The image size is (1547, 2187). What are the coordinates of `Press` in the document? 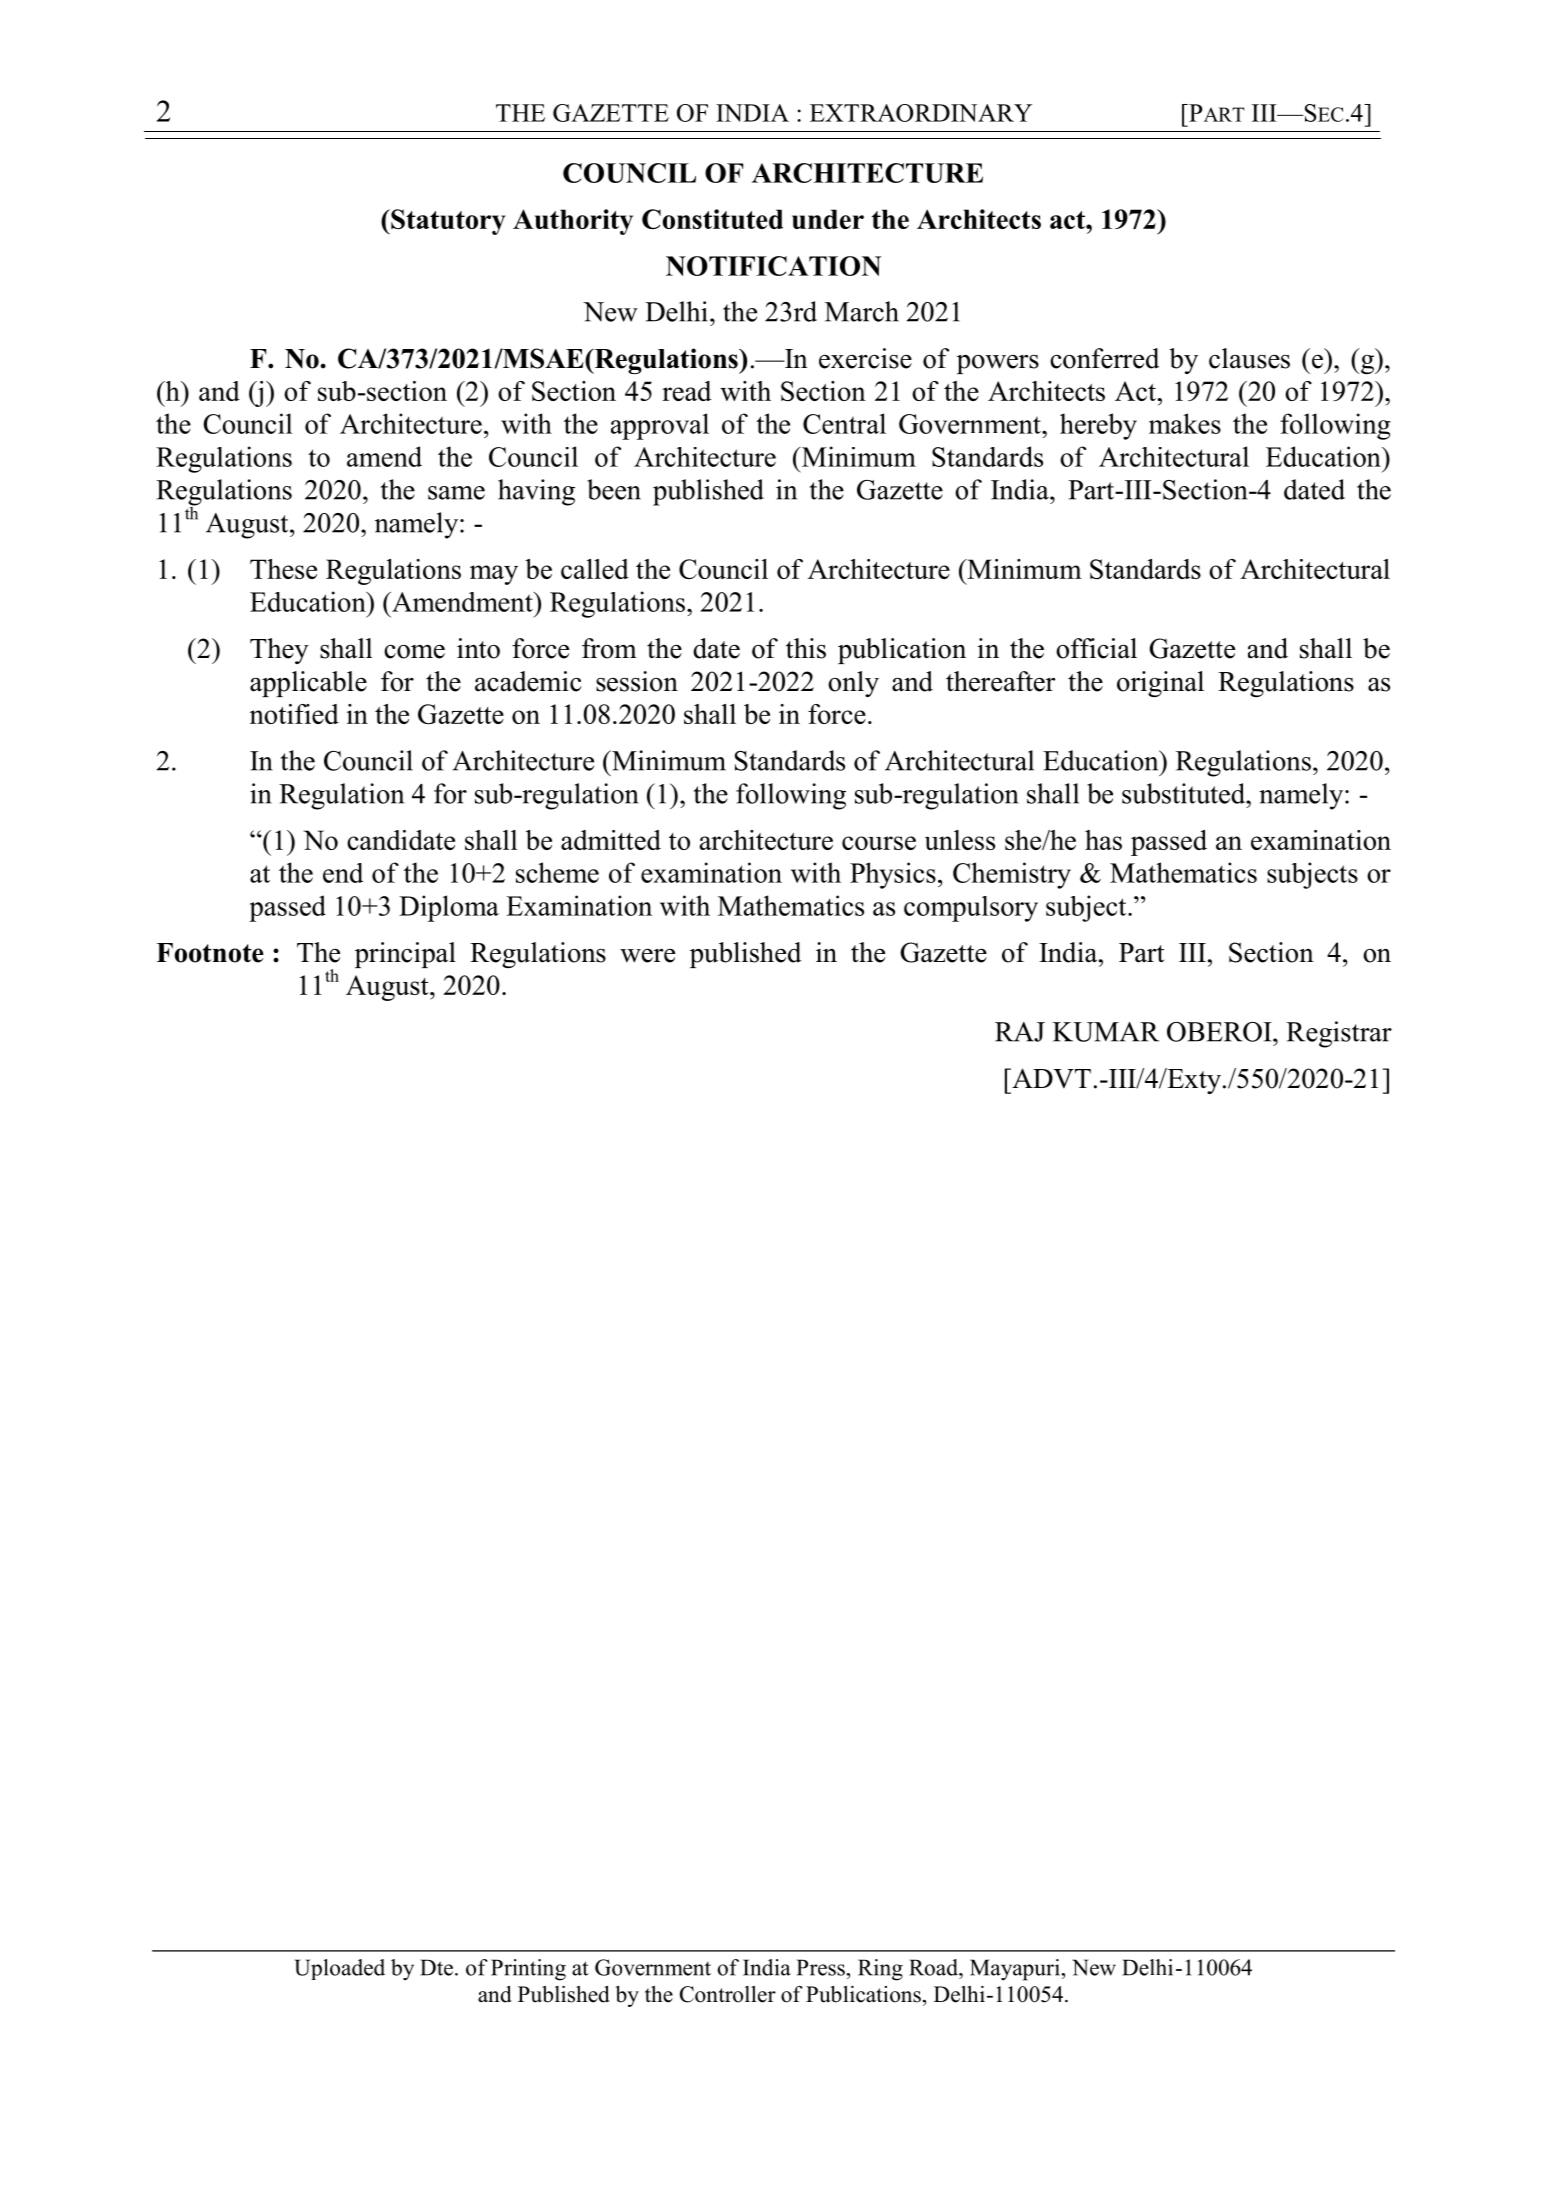 It's located at (822, 1967).
